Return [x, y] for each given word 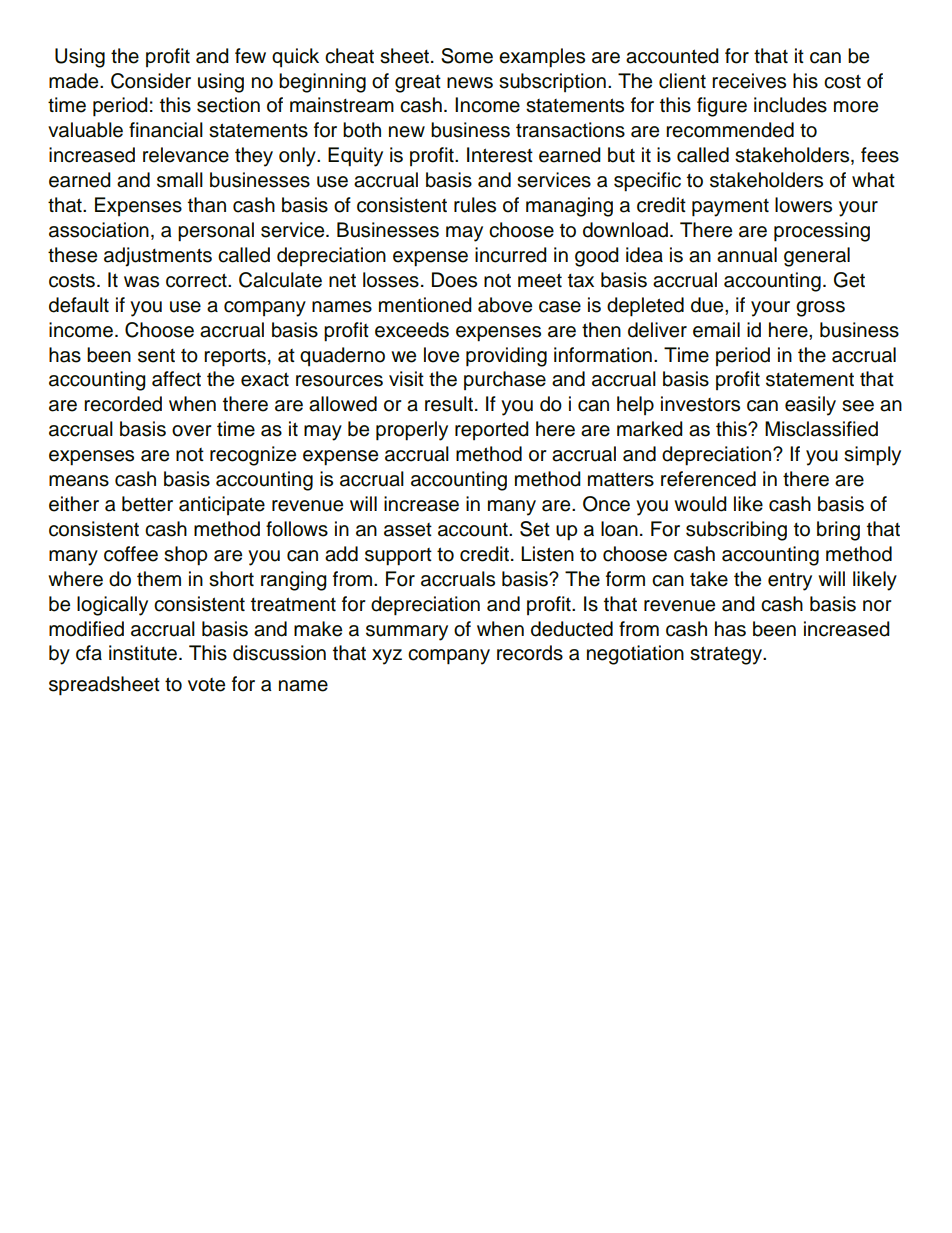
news [470, 83]
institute [143, 653]
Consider [151, 81]
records [530, 653]
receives [749, 81]
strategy [727, 655]
